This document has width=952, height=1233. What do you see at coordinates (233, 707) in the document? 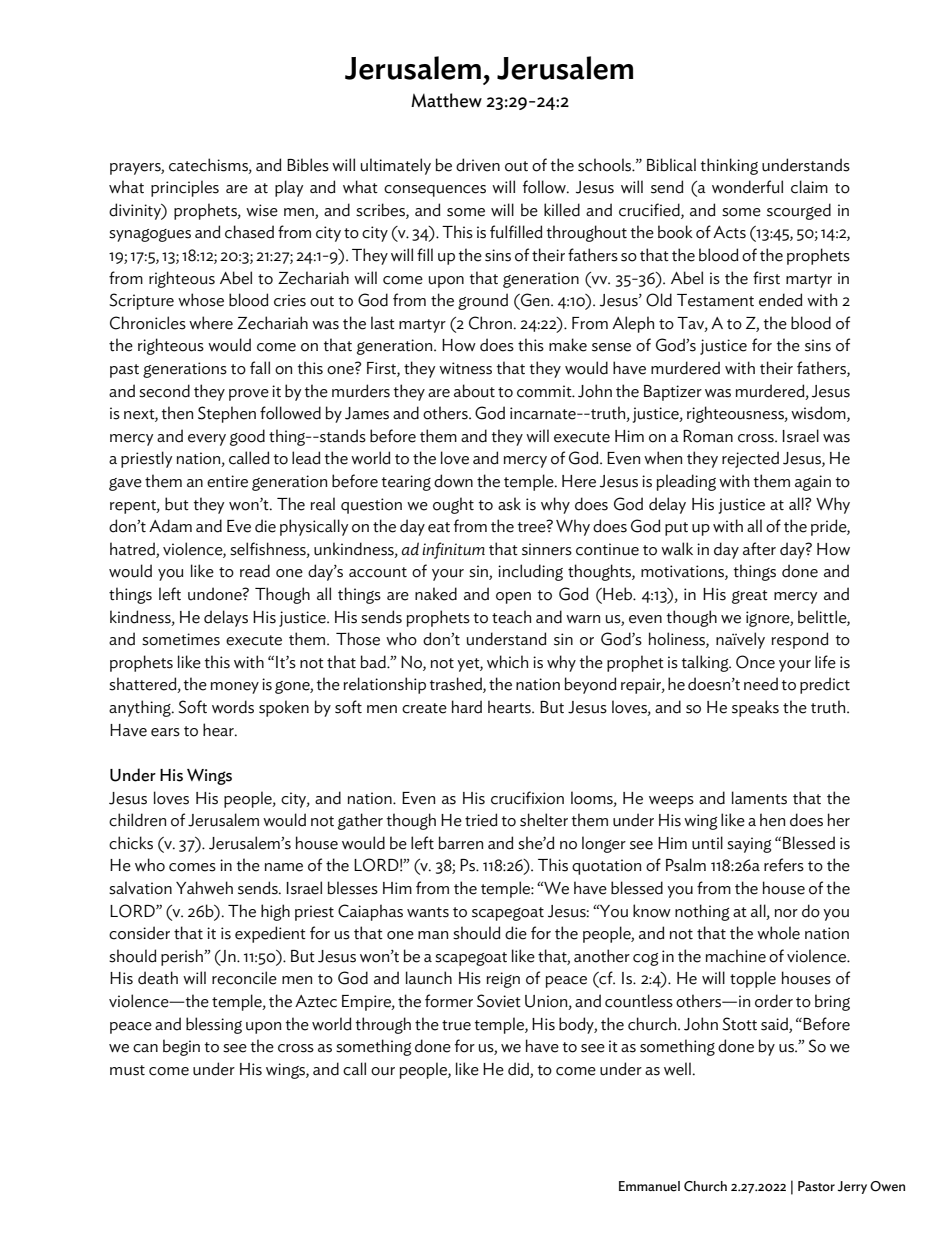
I see `words` at bounding box center [233, 707].
